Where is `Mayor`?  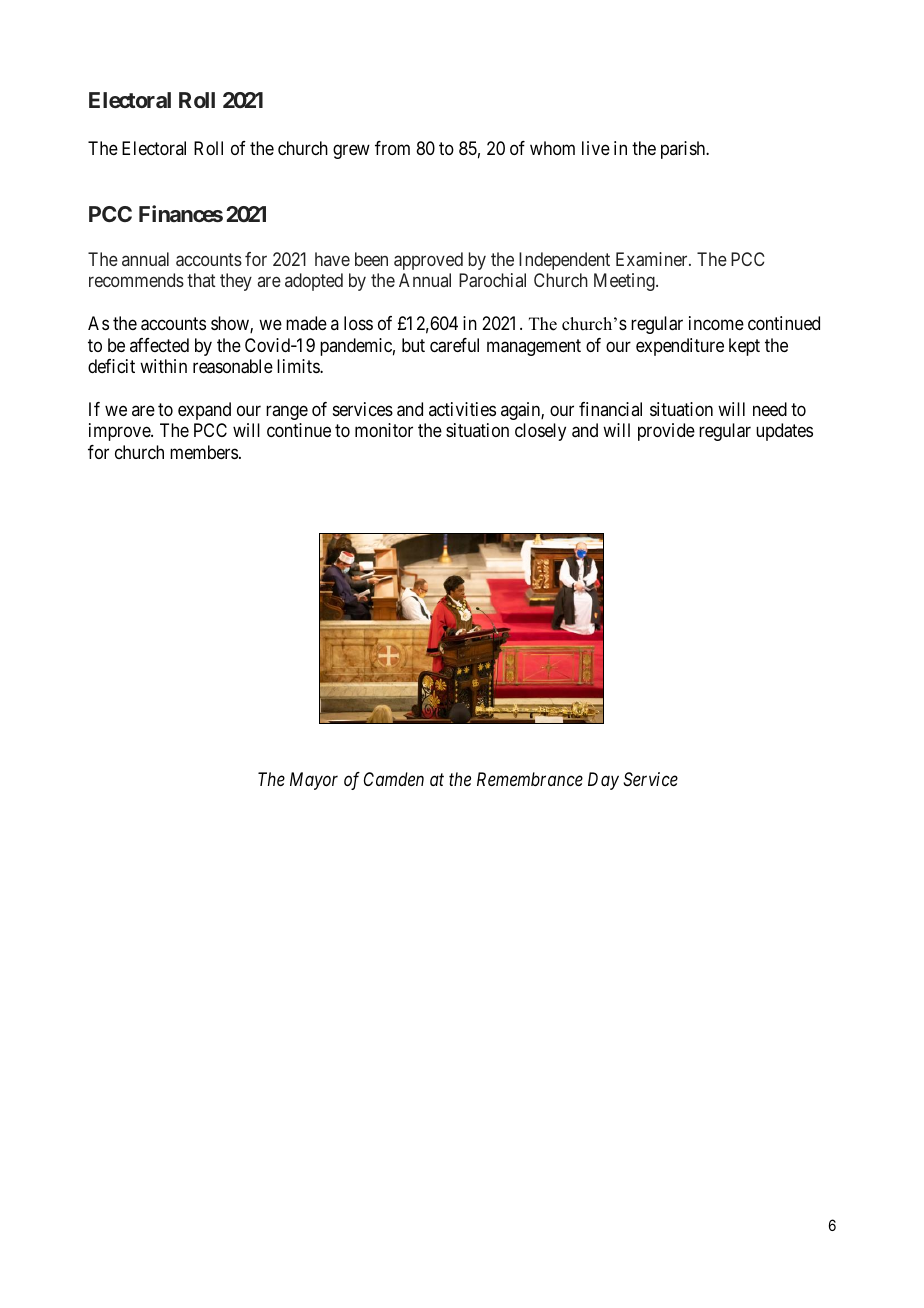 Mayor is located at coordinates (314, 781).
